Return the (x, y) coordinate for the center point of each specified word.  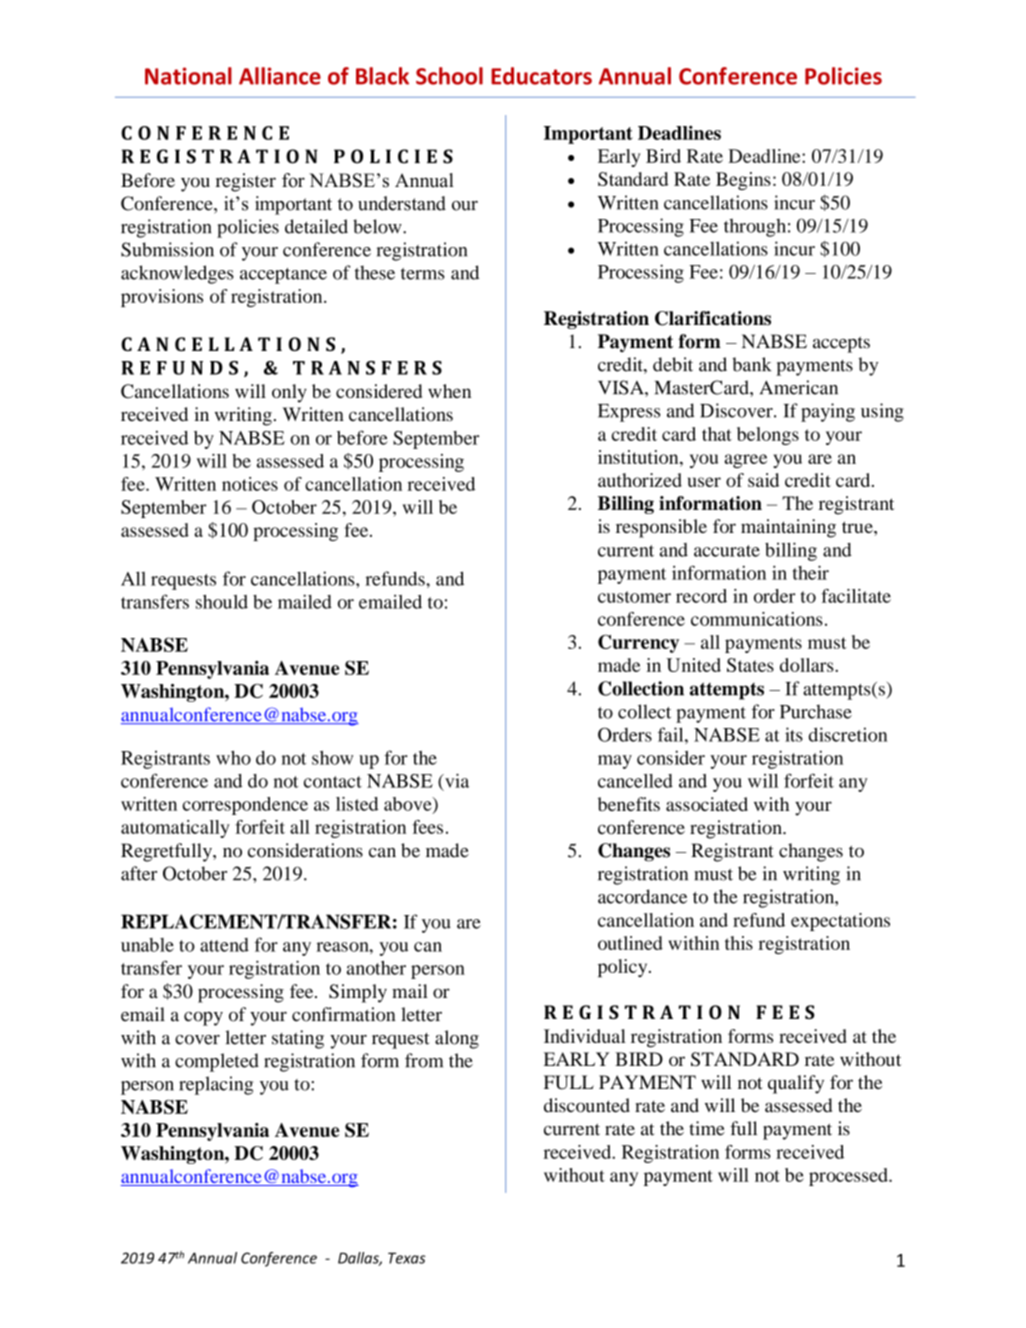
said (763, 480)
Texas (407, 1258)
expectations (840, 922)
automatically (175, 829)
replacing (216, 1085)
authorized (640, 480)
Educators (541, 76)
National (188, 76)
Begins (743, 181)
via (456, 780)
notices (250, 484)
